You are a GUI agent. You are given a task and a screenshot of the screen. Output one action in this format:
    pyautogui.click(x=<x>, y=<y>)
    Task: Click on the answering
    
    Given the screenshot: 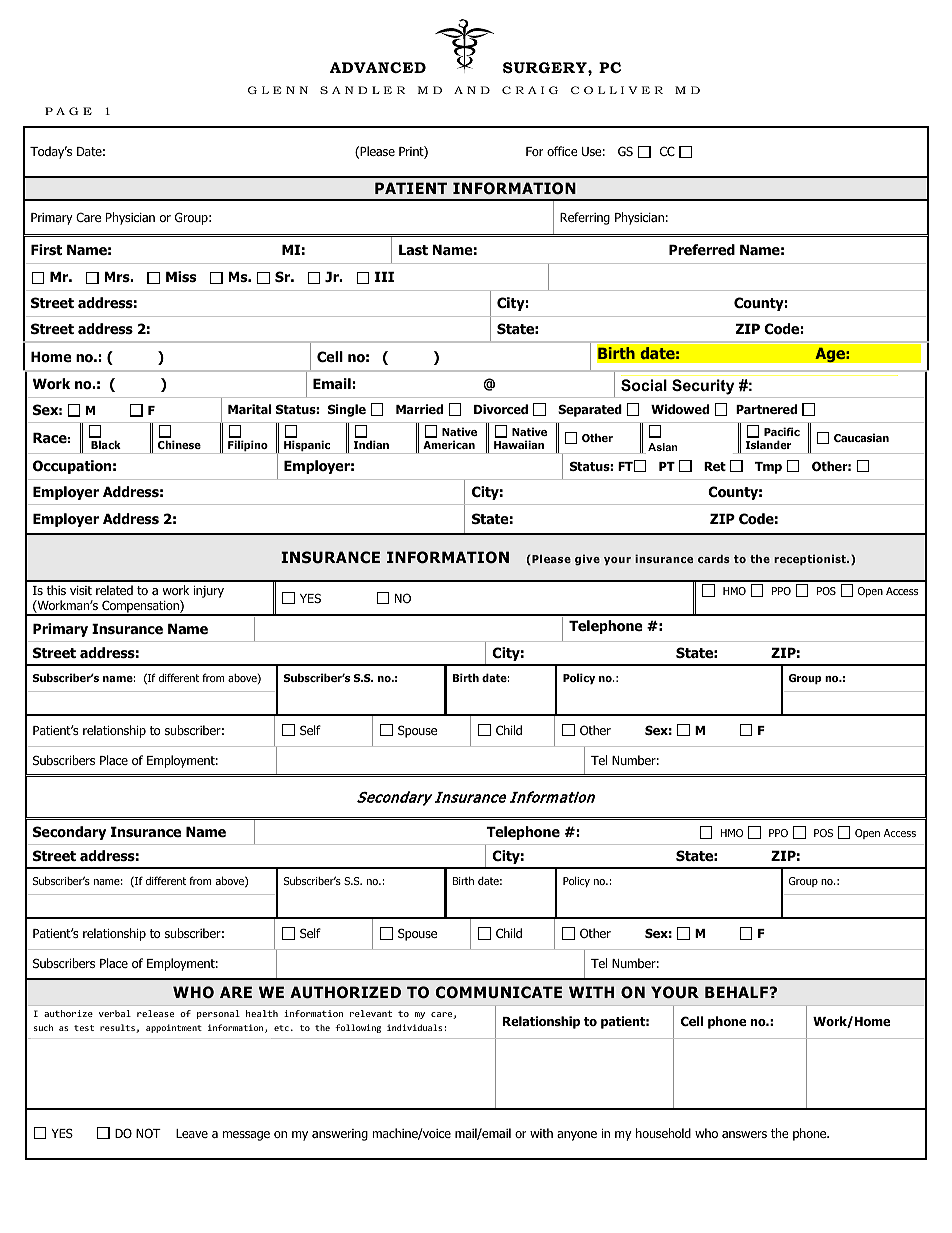 What is the action you would take?
    pyautogui.click(x=340, y=1135)
